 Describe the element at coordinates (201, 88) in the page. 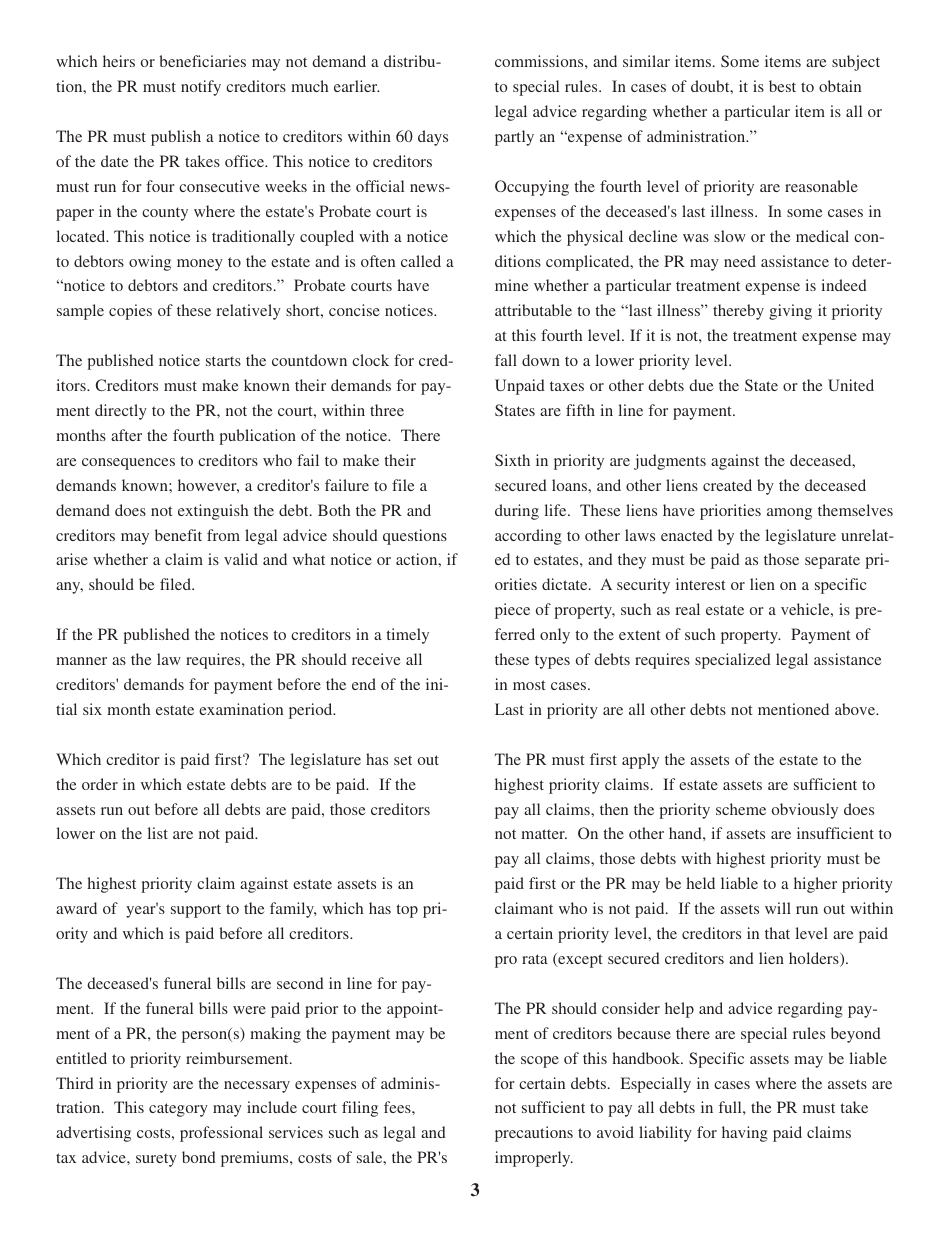

I see `notify` at that location.
